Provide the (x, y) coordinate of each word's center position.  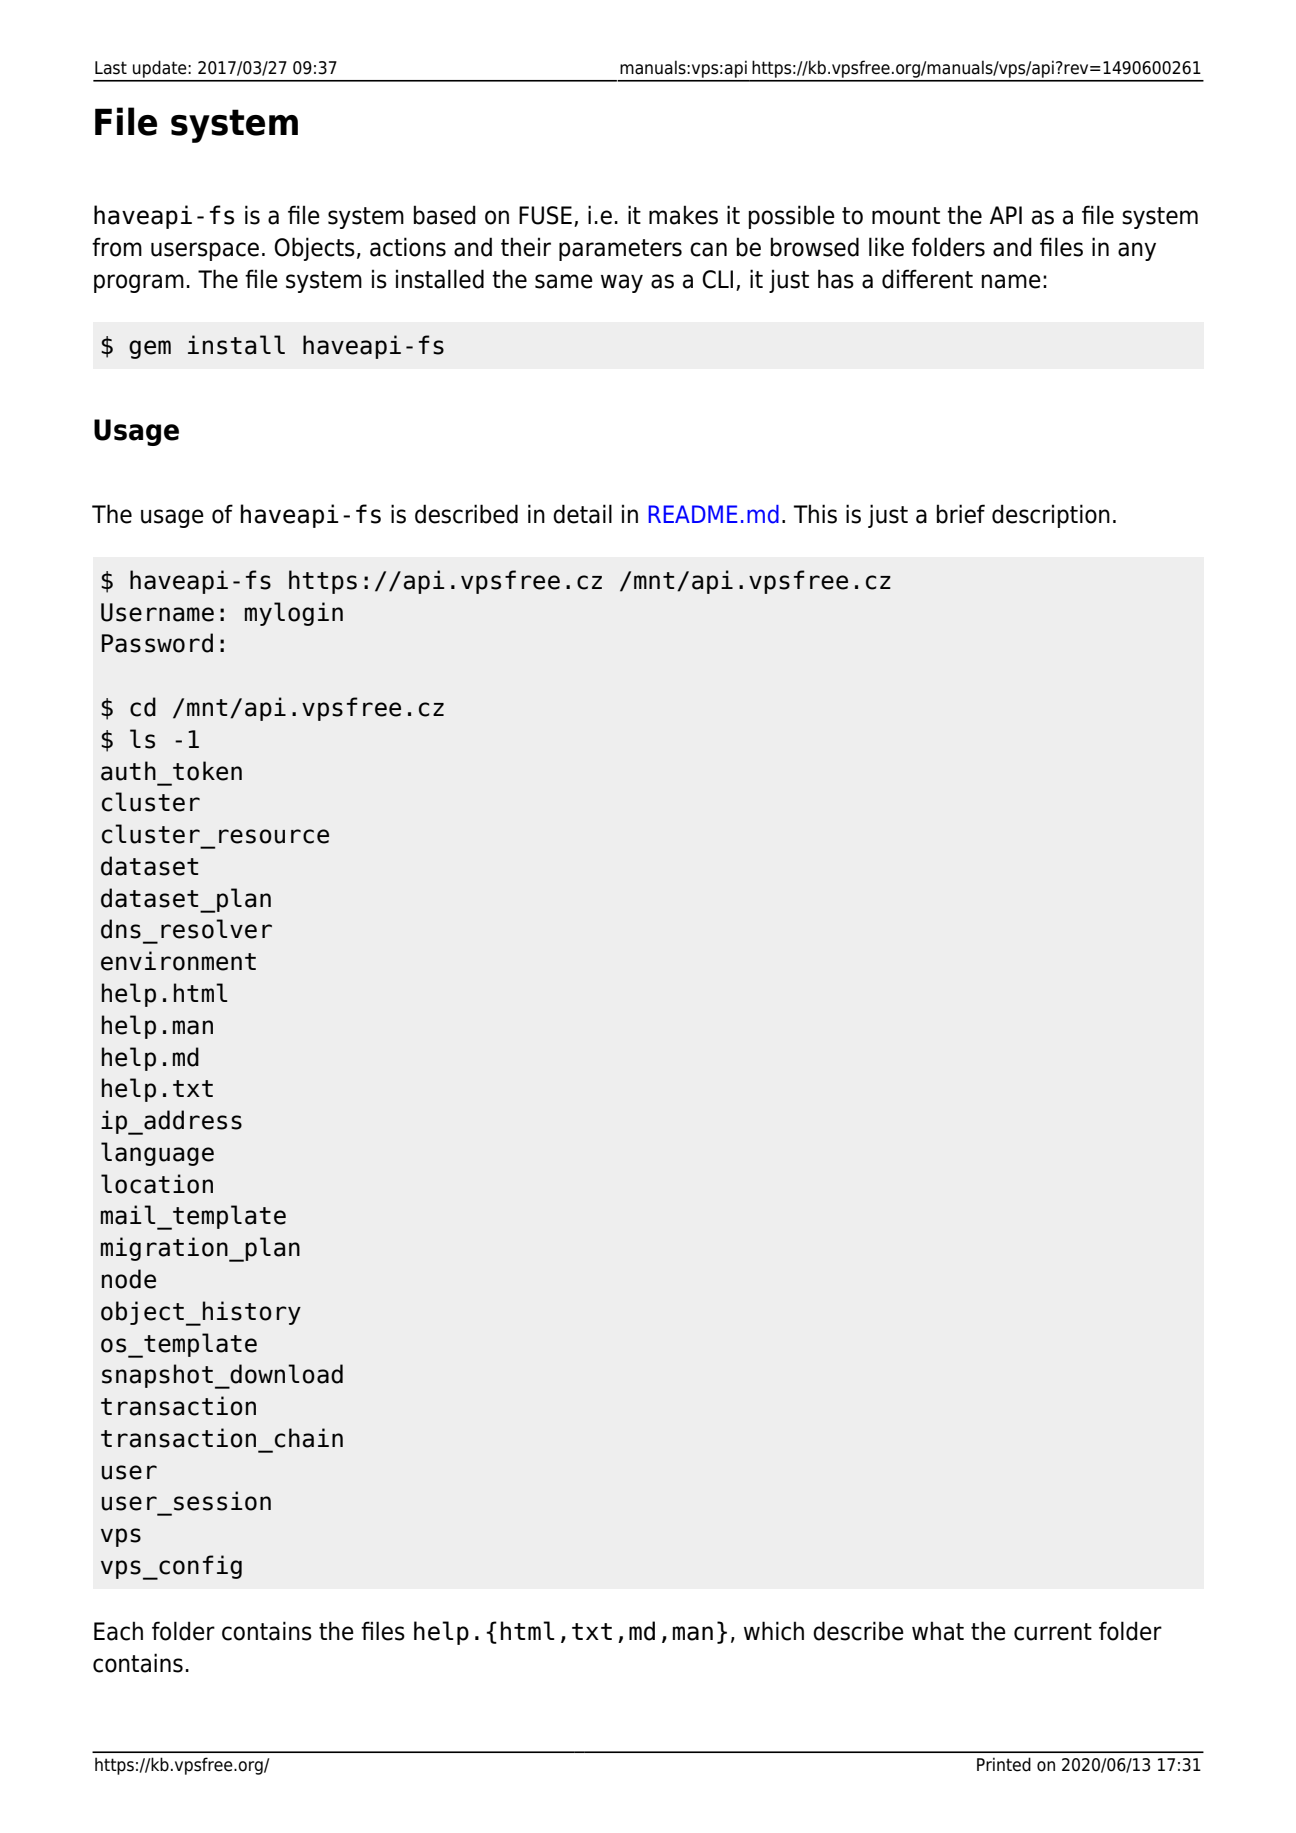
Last (111, 68)
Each (118, 1631)
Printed (1004, 1764)
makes (683, 215)
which (774, 1631)
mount (906, 216)
